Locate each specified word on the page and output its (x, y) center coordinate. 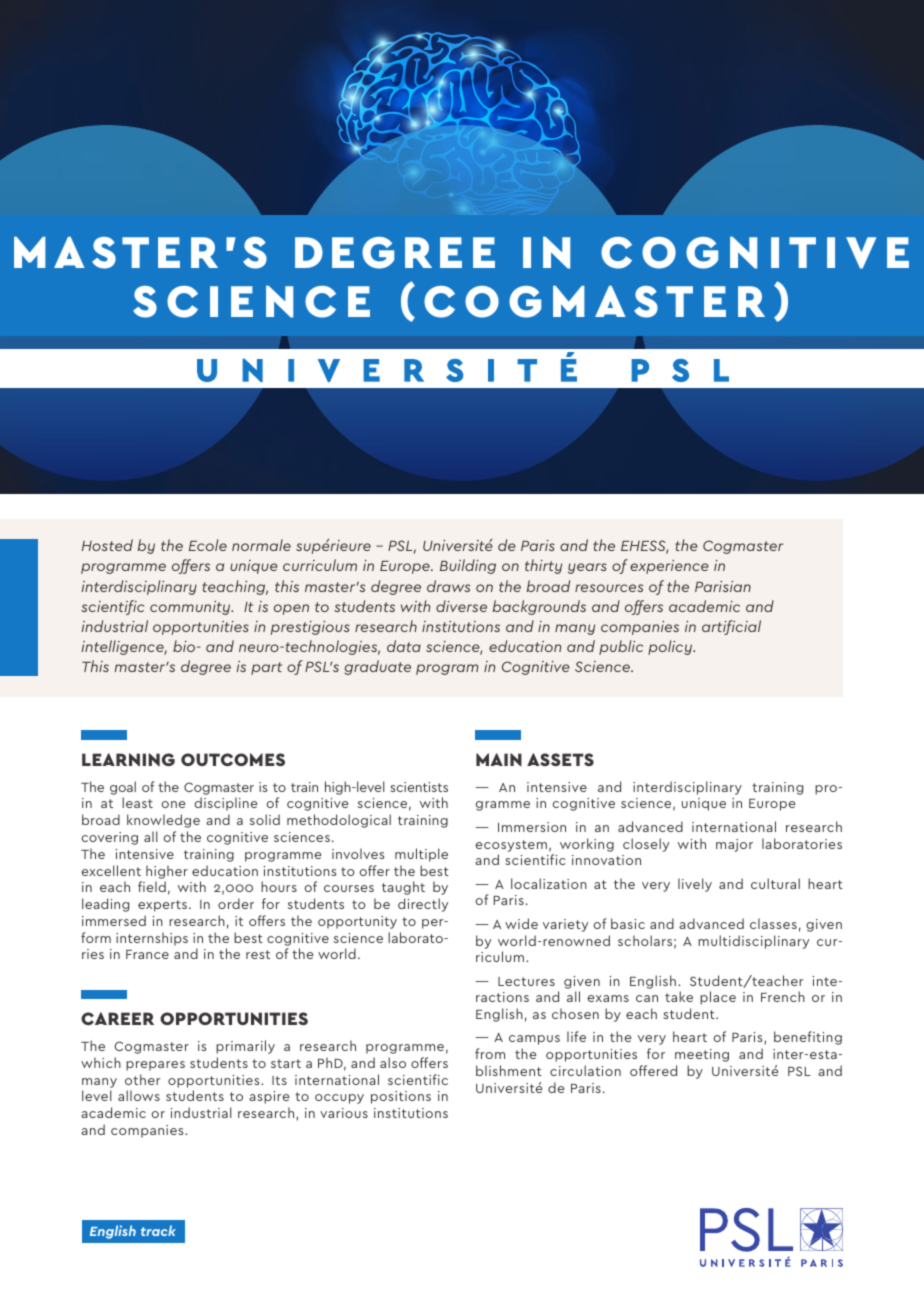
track (158, 1230)
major (734, 845)
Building (468, 566)
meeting (702, 1055)
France (147, 954)
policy (671, 647)
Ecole (208, 545)
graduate (377, 667)
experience (669, 567)
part (266, 668)
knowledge (163, 821)
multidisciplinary (753, 942)
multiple (421, 855)
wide (521, 923)
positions (401, 1097)
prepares (155, 1066)
